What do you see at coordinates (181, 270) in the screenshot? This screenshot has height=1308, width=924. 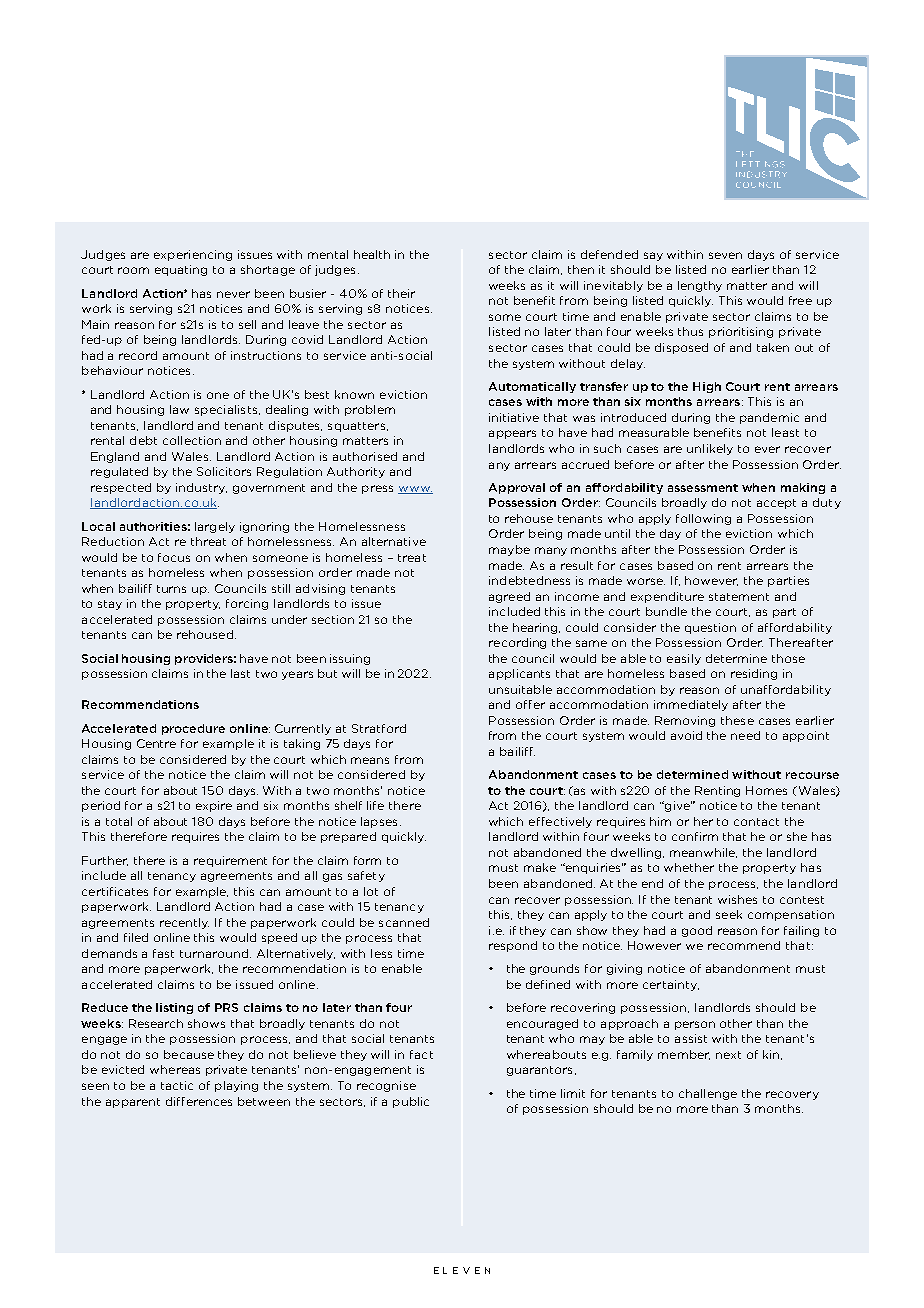 I see `equating` at bounding box center [181, 270].
